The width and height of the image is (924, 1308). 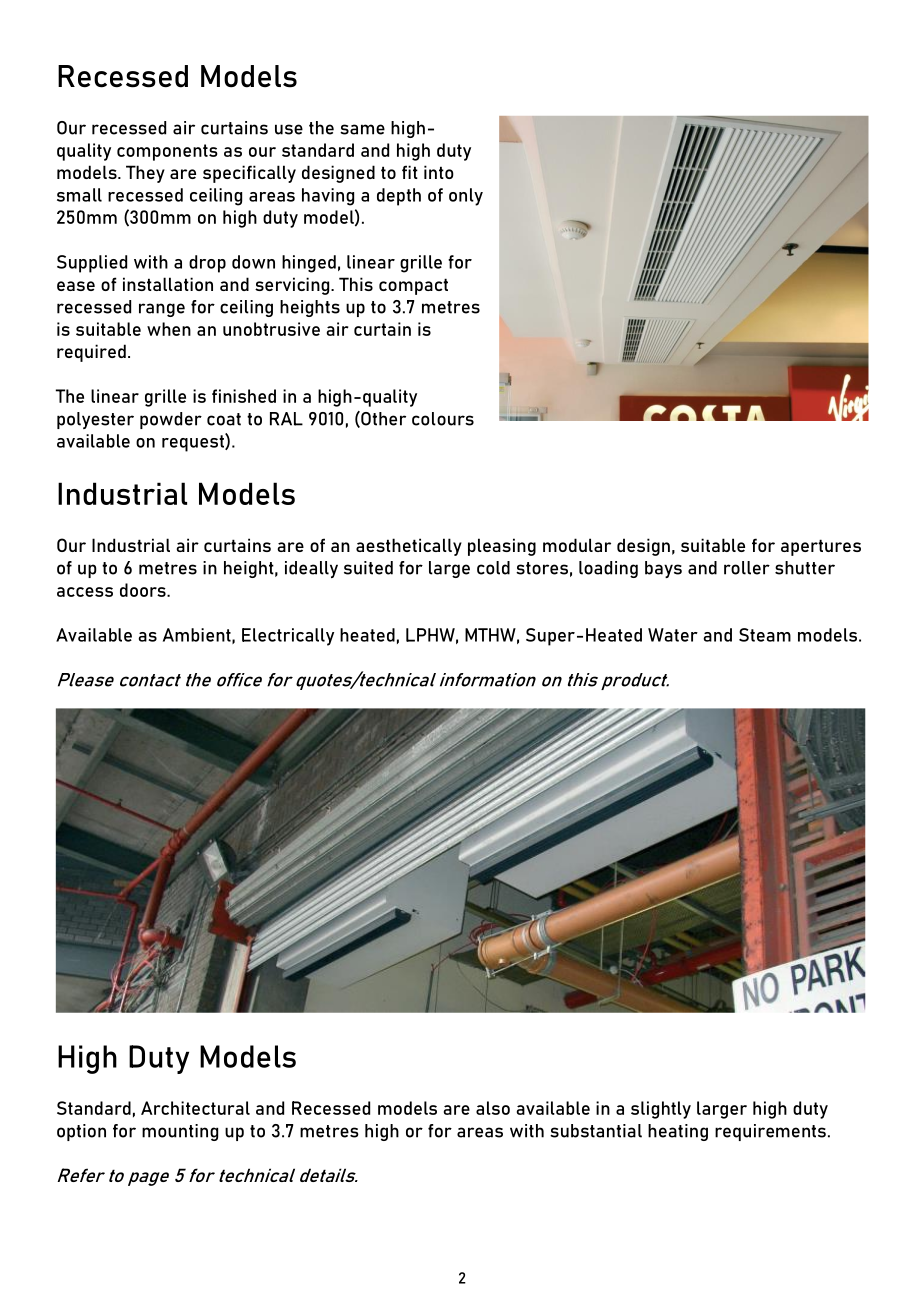 What do you see at coordinates (765, 635) in the image?
I see `Steam` at bounding box center [765, 635].
